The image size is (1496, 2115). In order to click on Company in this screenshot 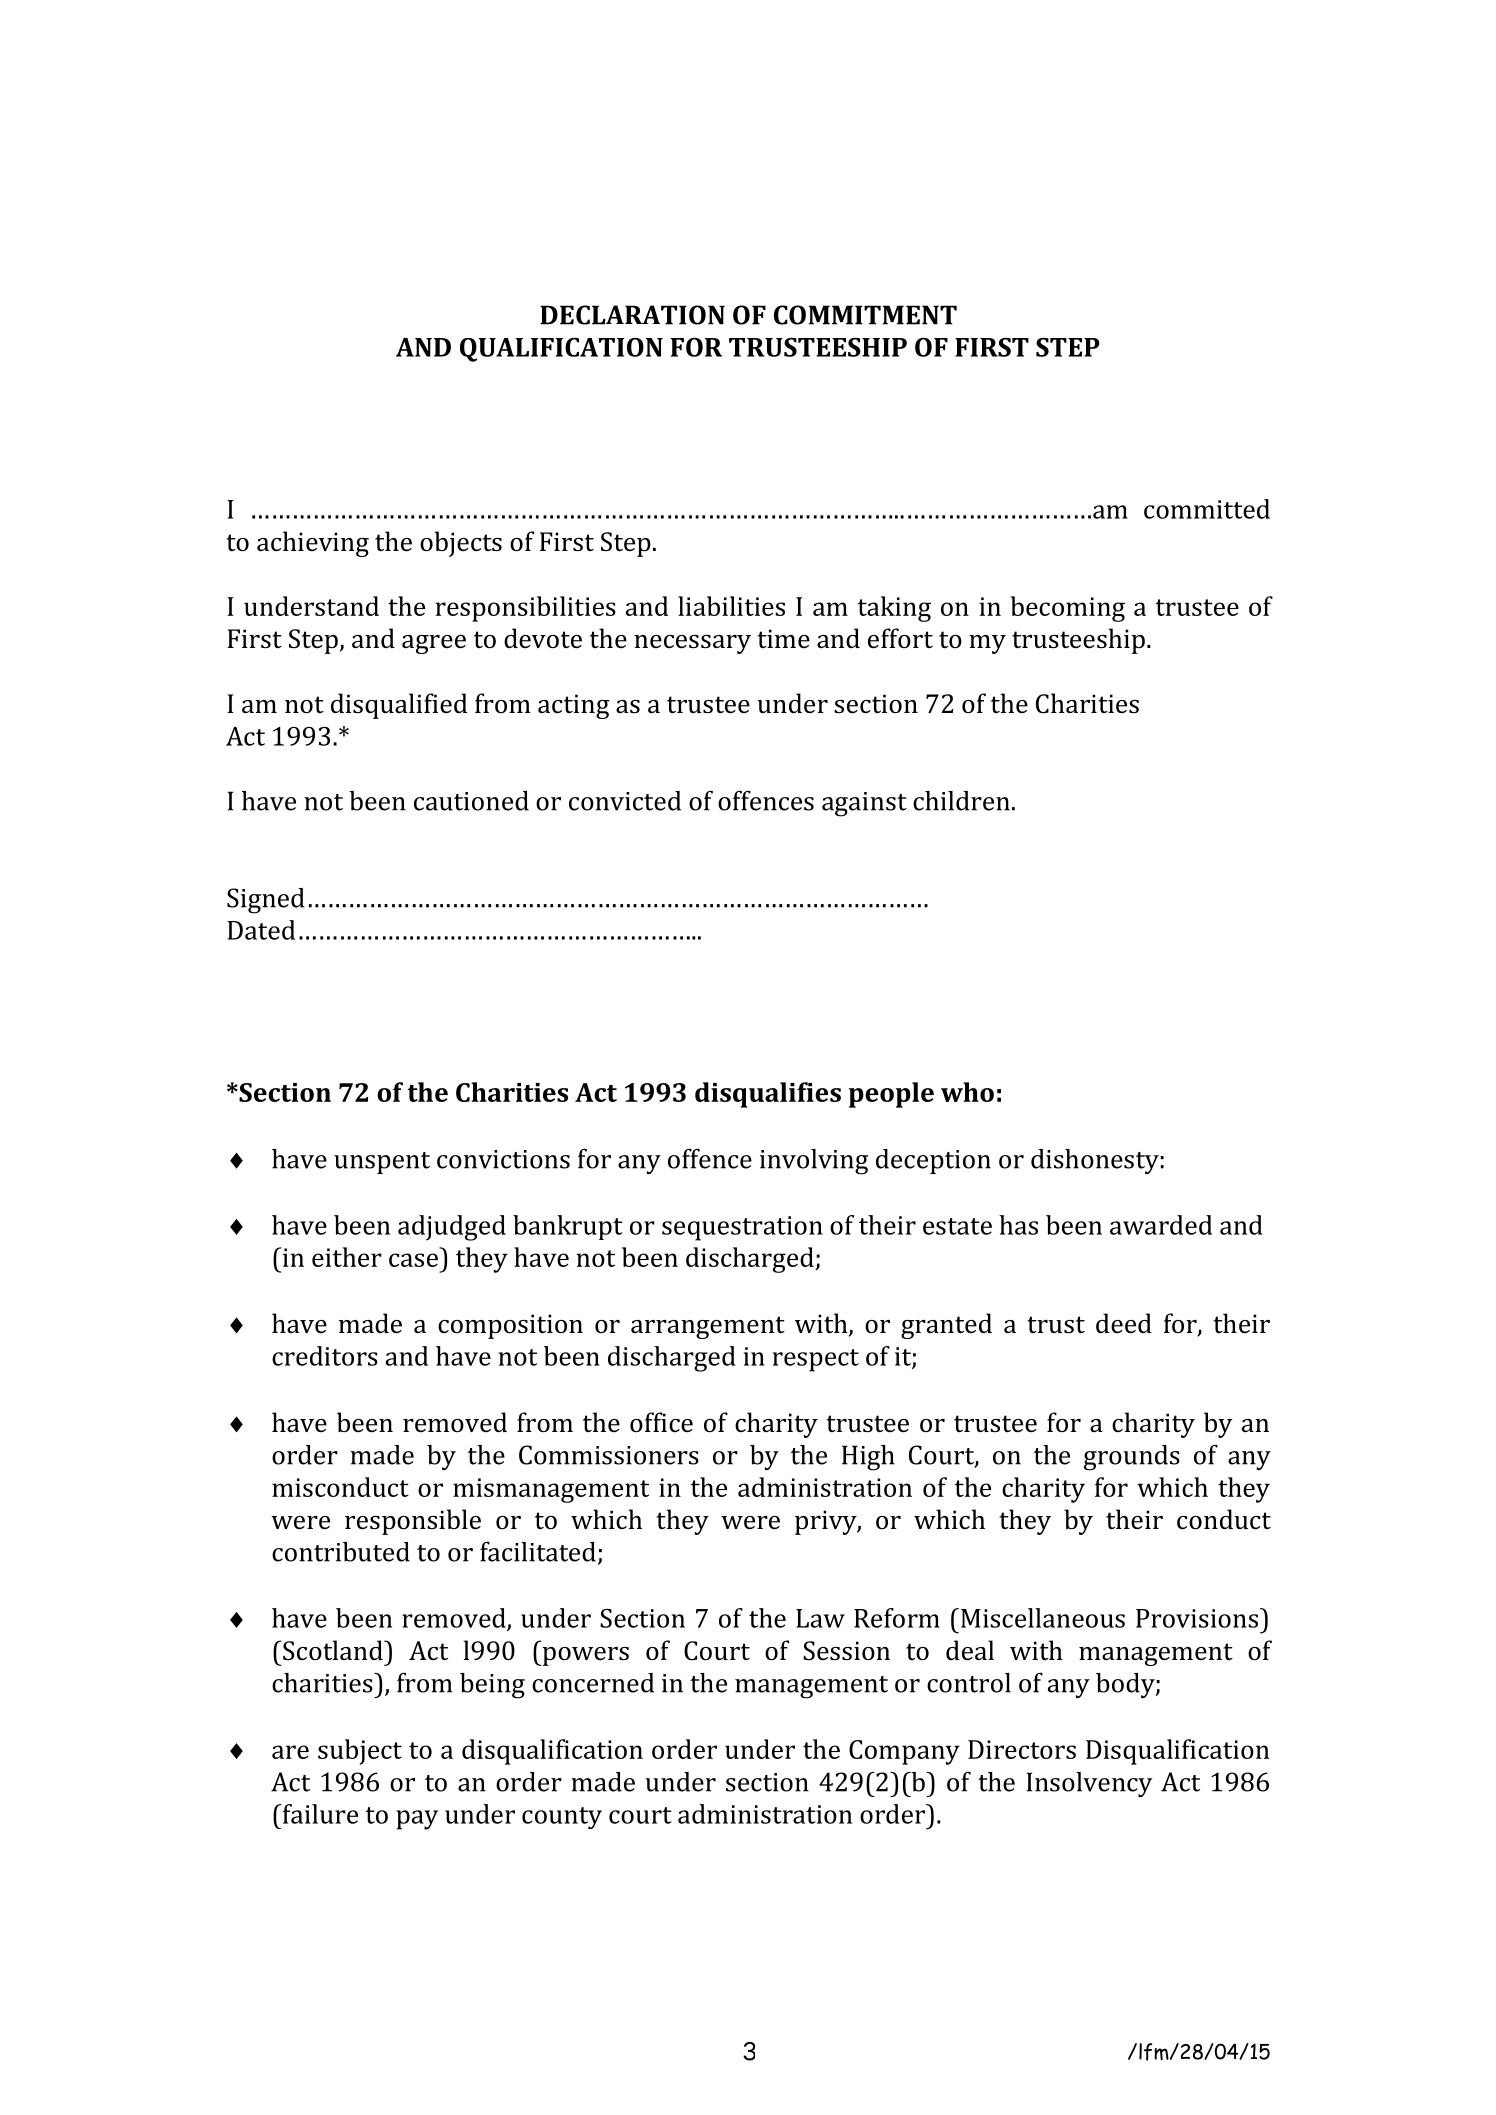, I will do `click(904, 1752)`.
